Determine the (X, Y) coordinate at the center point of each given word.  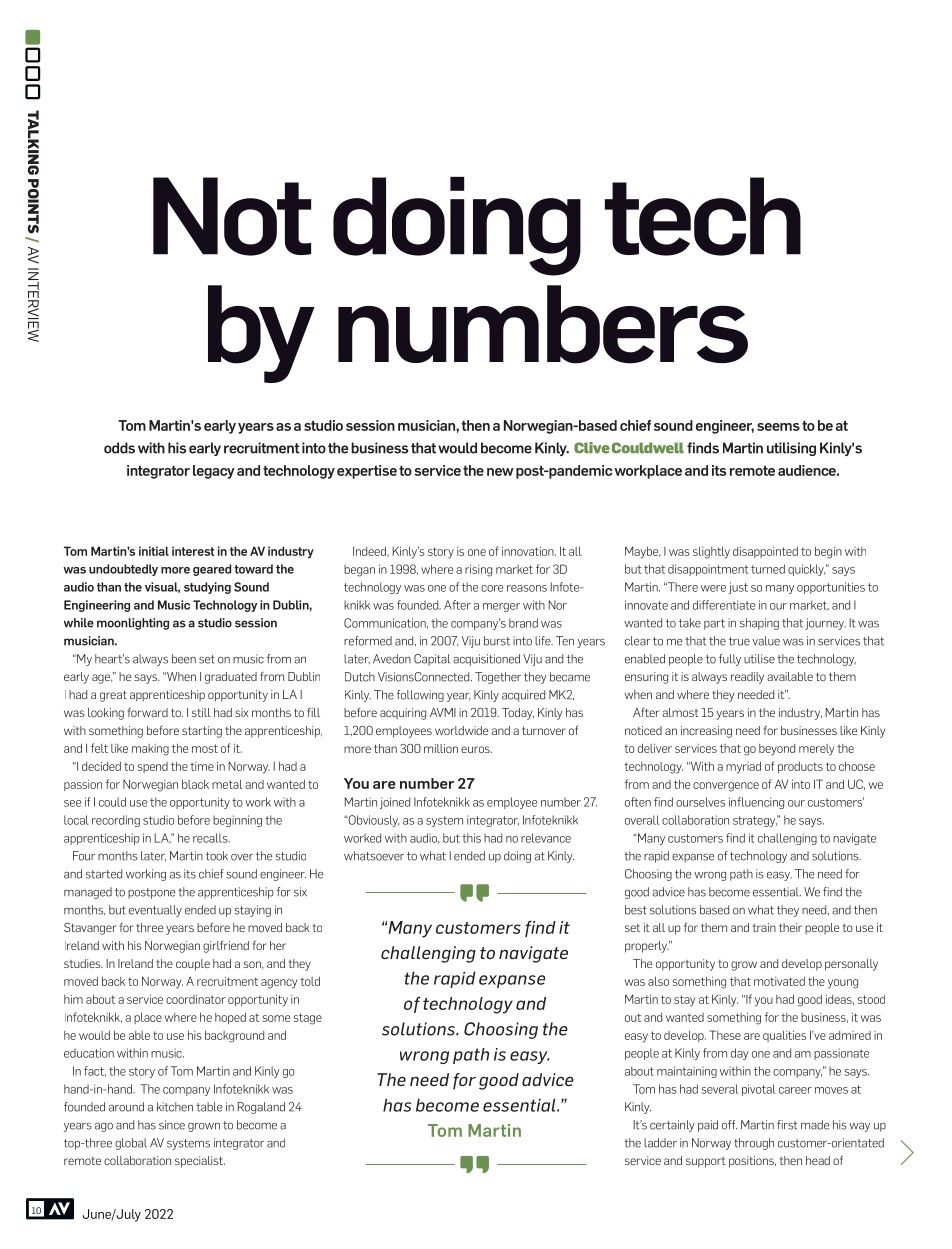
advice (548, 1079)
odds (119, 448)
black (195, 784)
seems (778, 427)
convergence (726, 787)
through (754, 1144)
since (172, 1125)
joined (395, 803)
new (500, 472)
